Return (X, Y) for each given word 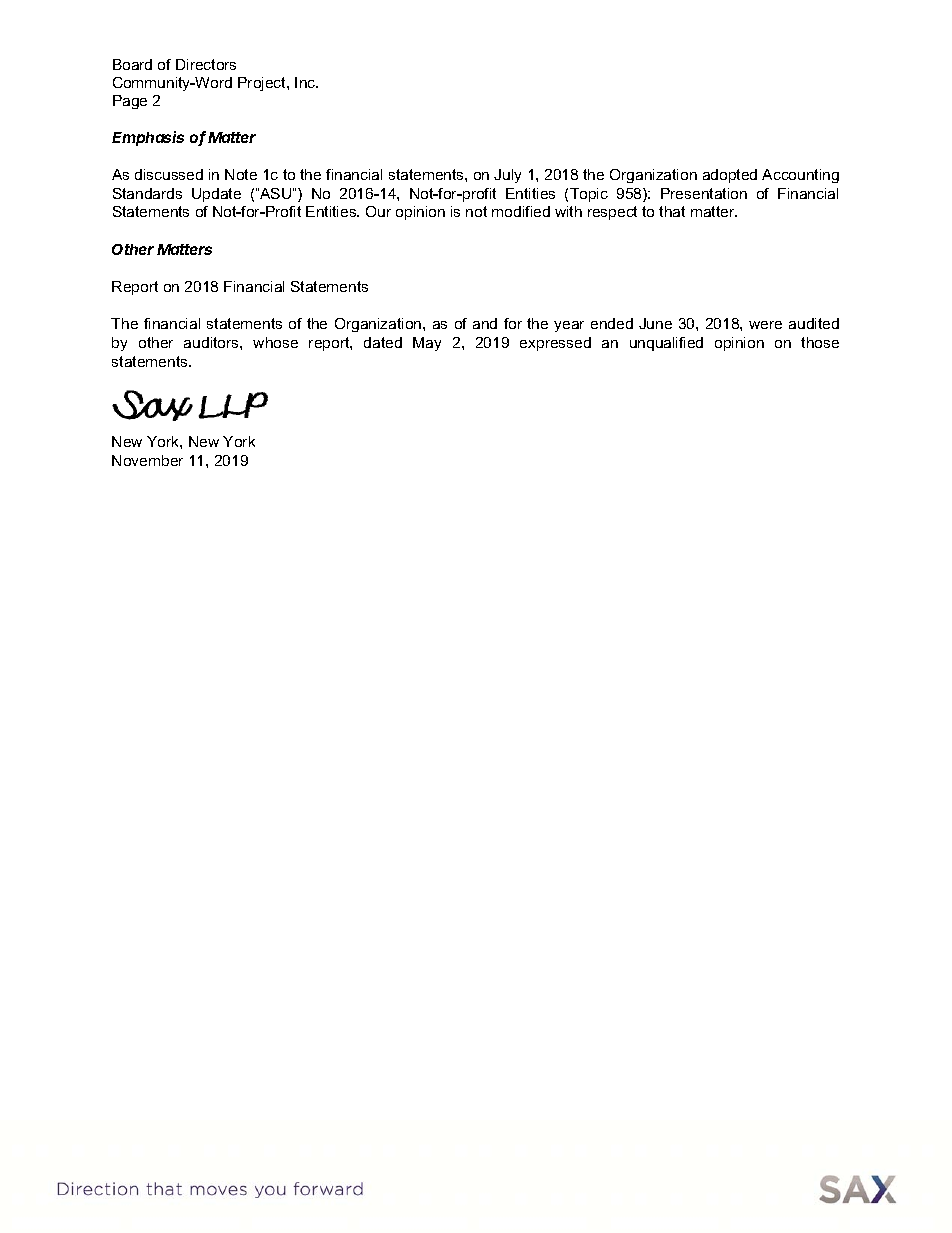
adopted (730, 176)
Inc (306, 82)
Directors (206, 64)
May (427, 344)
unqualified (666, 344)
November (147, 460)
